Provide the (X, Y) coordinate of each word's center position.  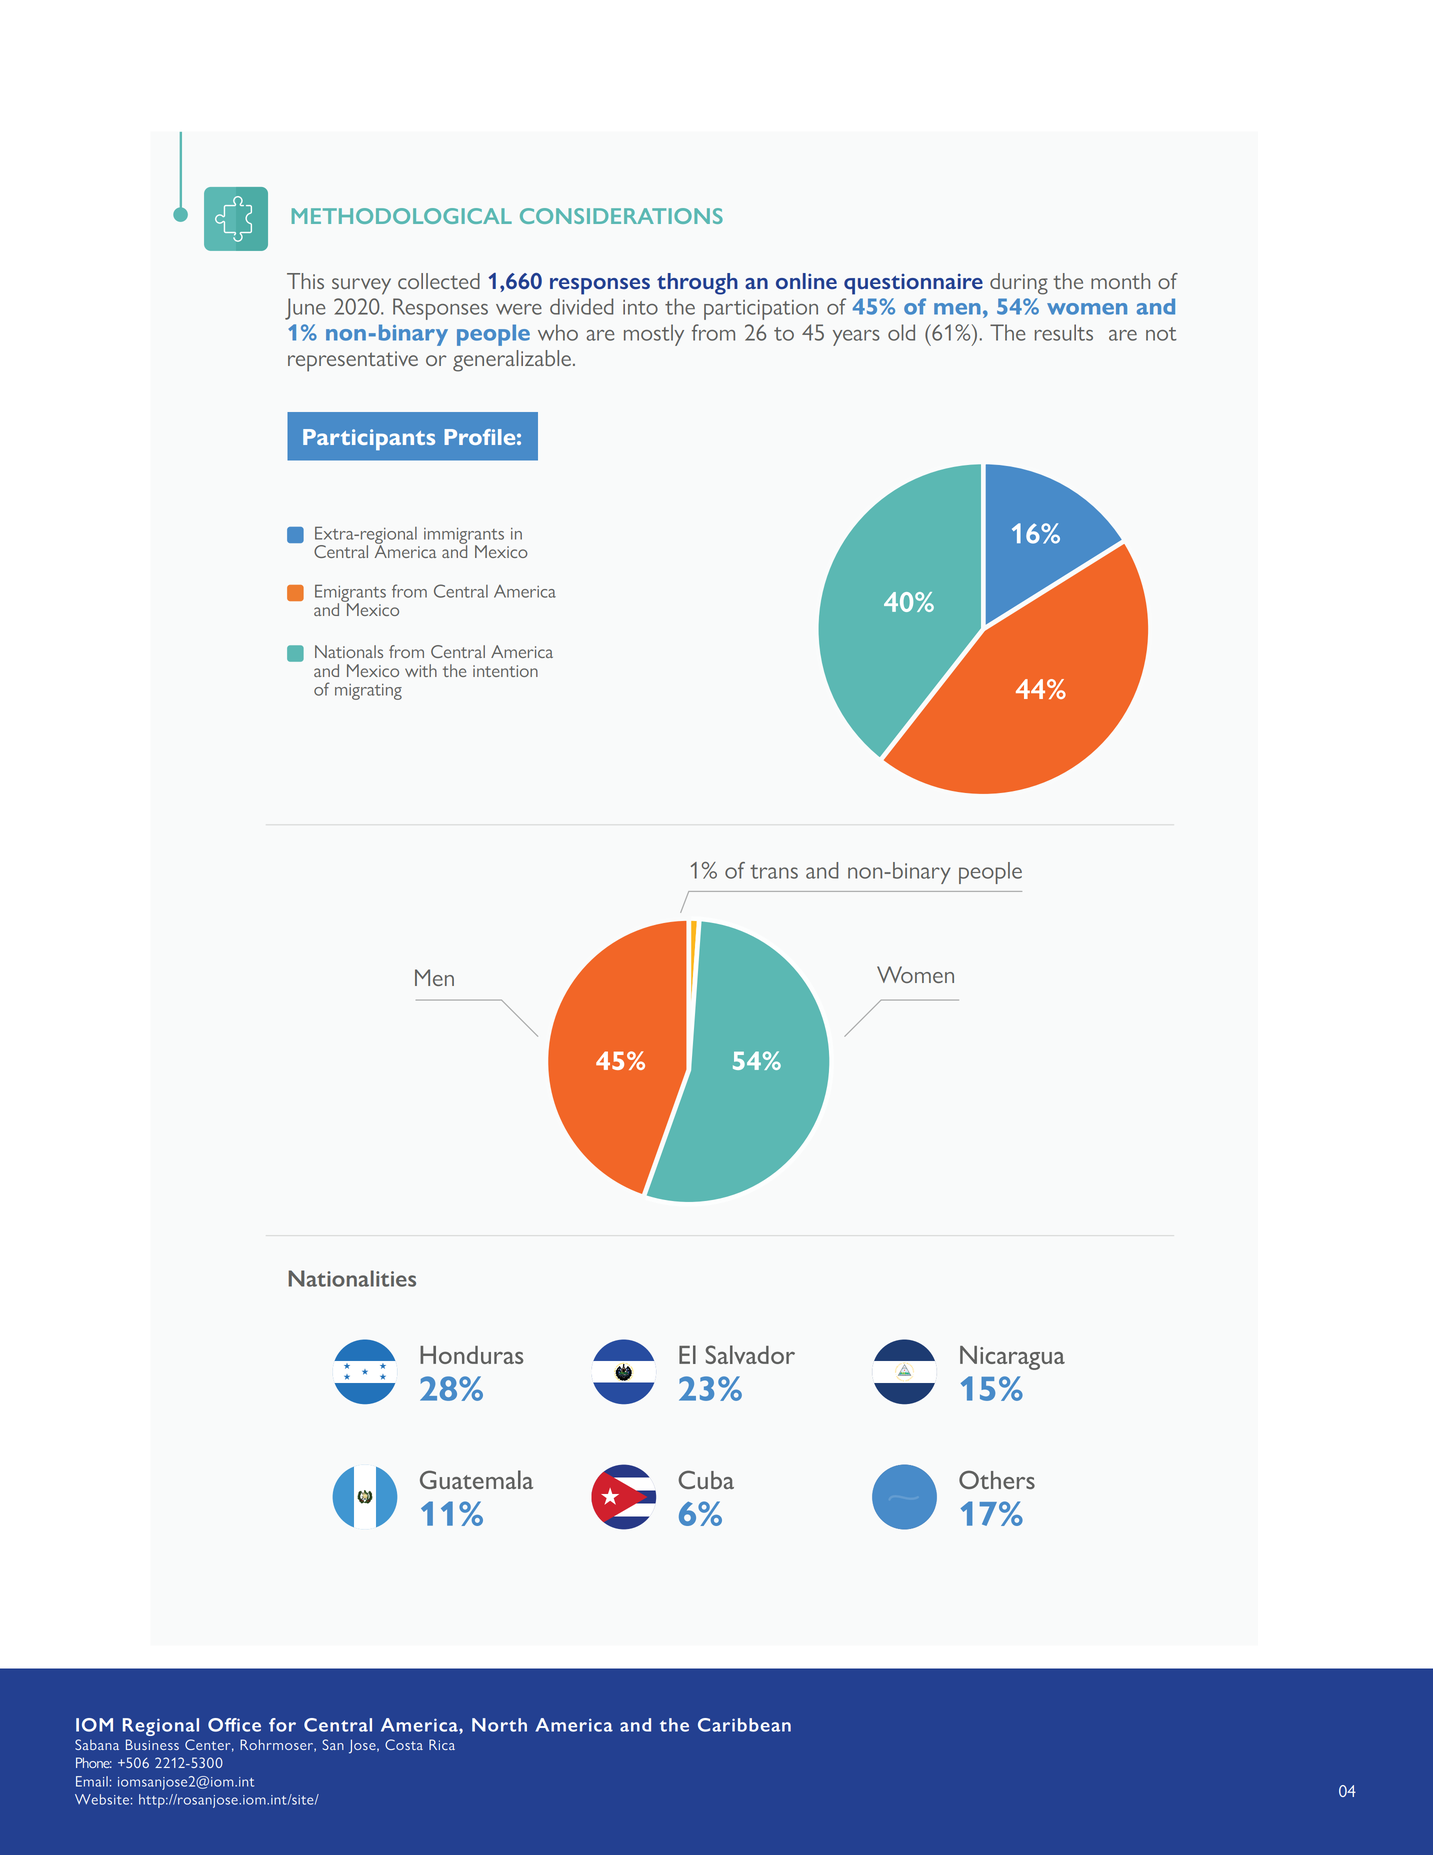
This (305, 281)
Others (997, 1479)
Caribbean (744, 1725)
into (640, 307)
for (282, 1725)
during (1019, 284)
